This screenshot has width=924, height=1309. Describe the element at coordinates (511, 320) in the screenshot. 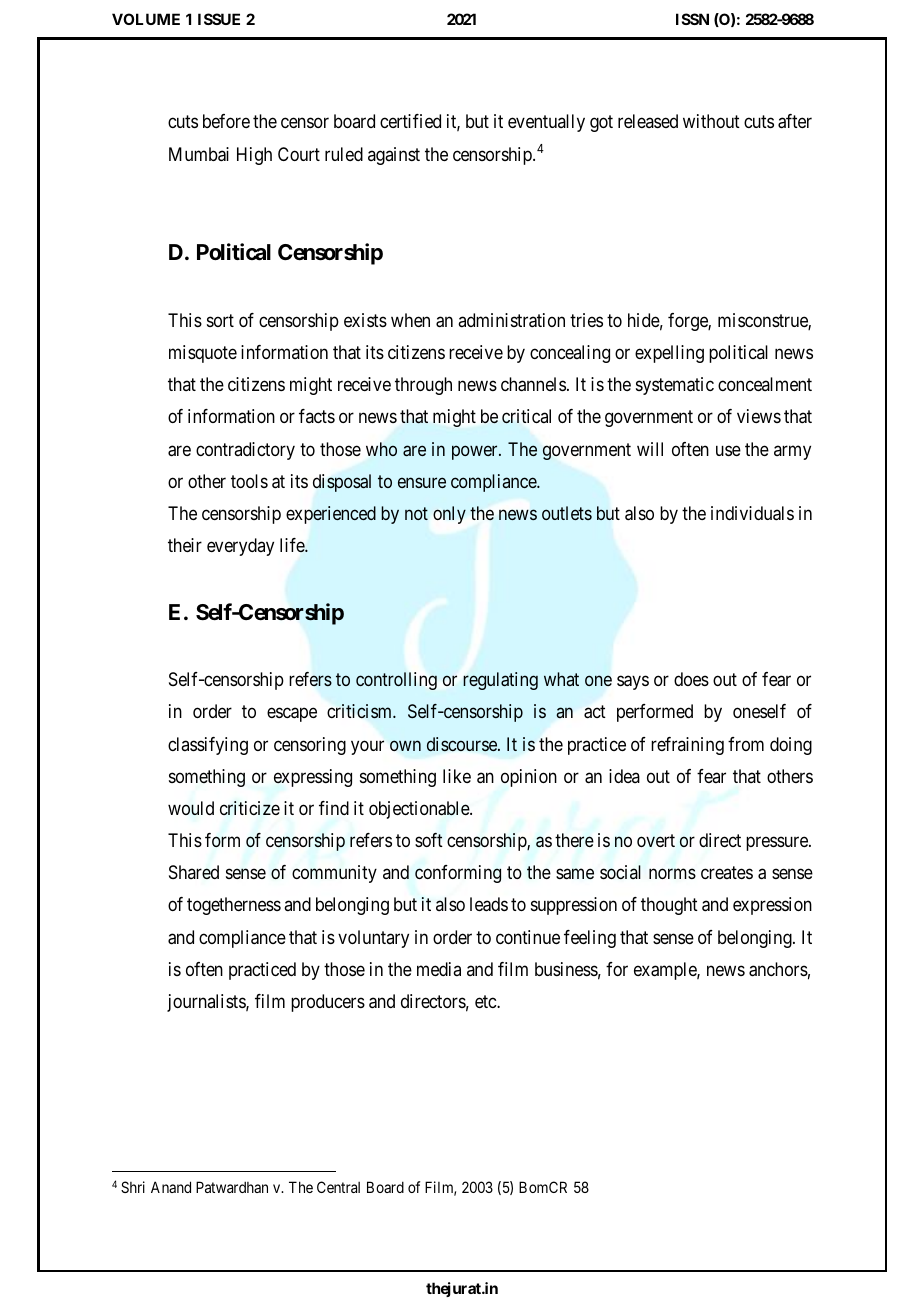

I see `administration` at that location.
